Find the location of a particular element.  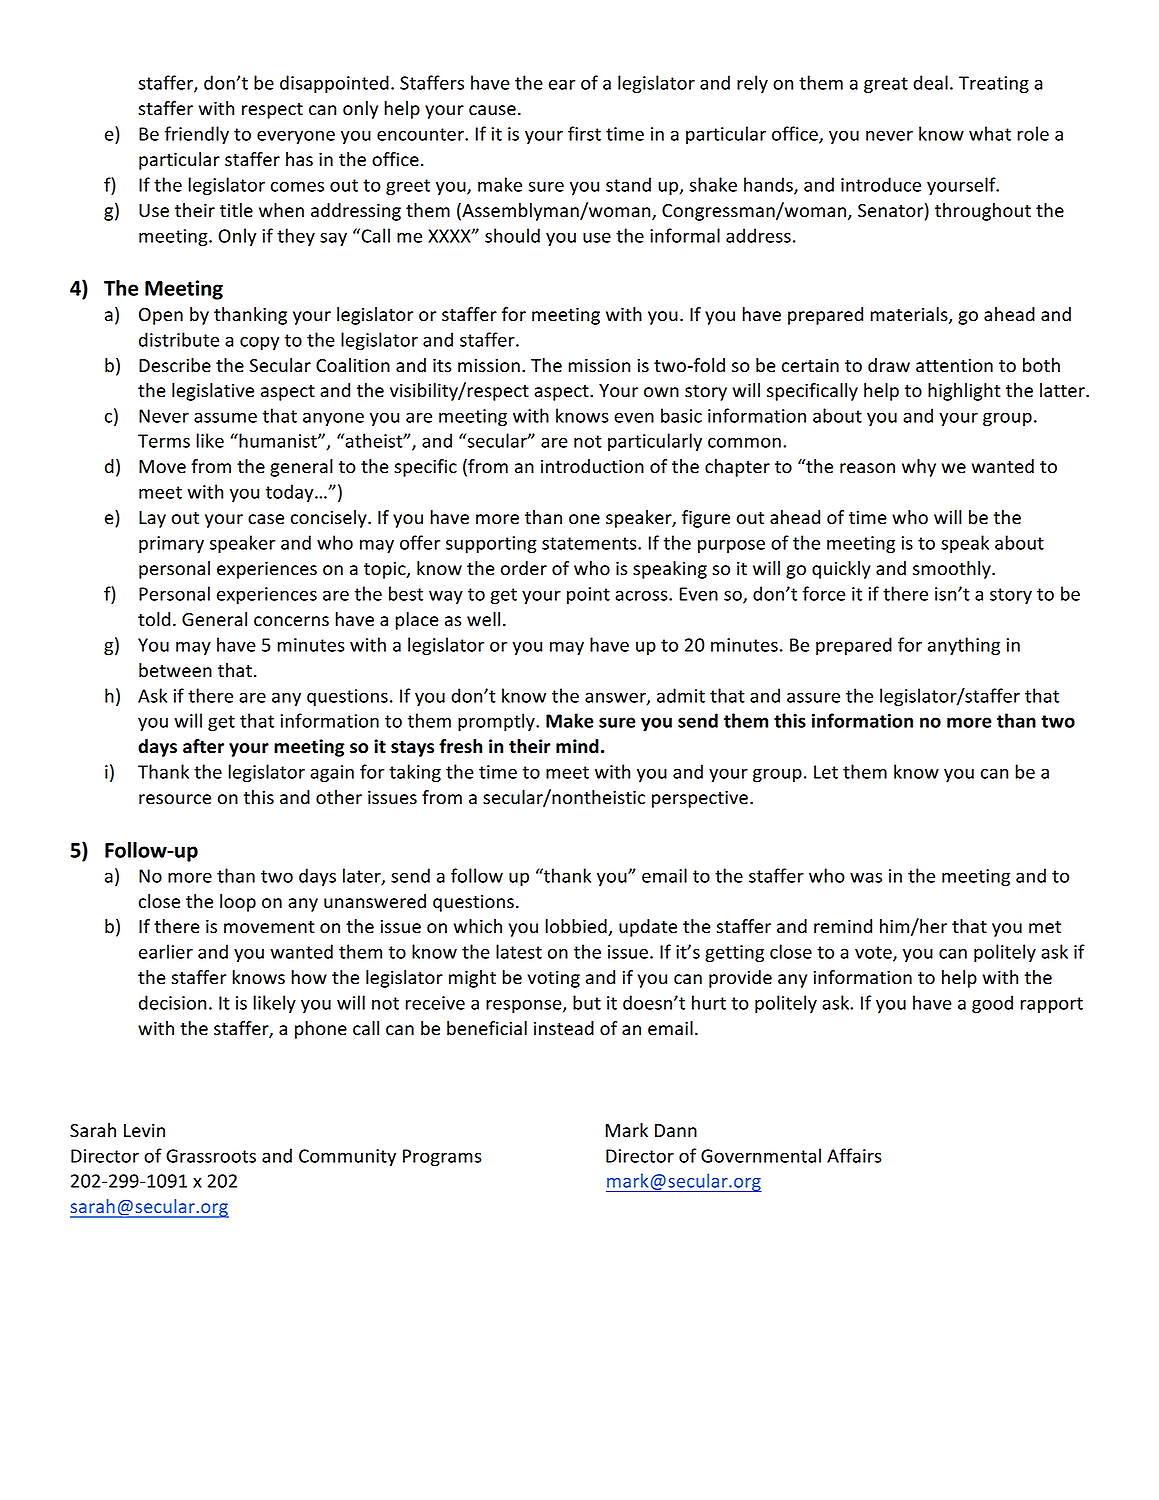

everyone is located at coordinates (296, 137).
